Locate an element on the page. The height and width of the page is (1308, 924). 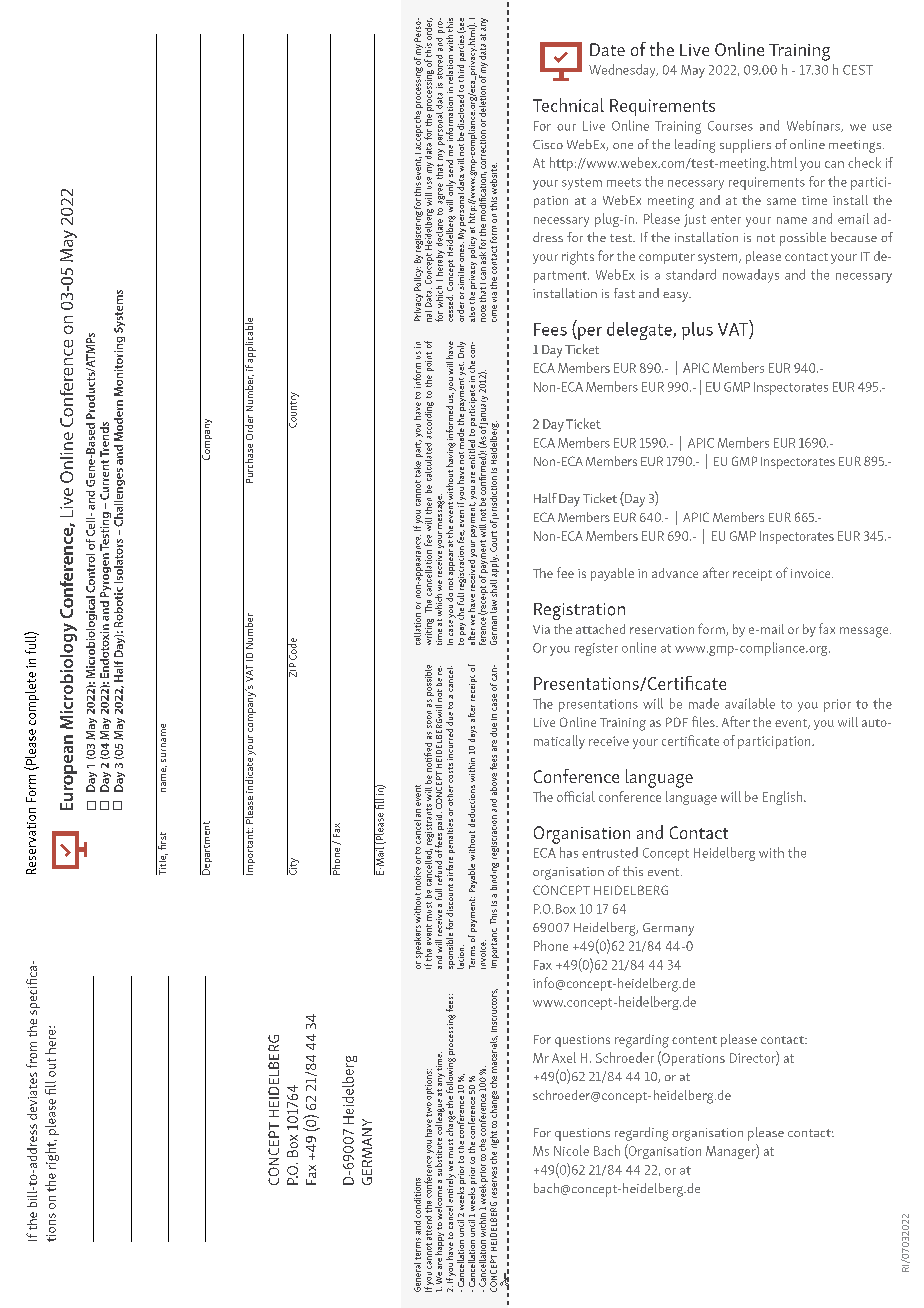
advance is located at coordinates (675, 573).
